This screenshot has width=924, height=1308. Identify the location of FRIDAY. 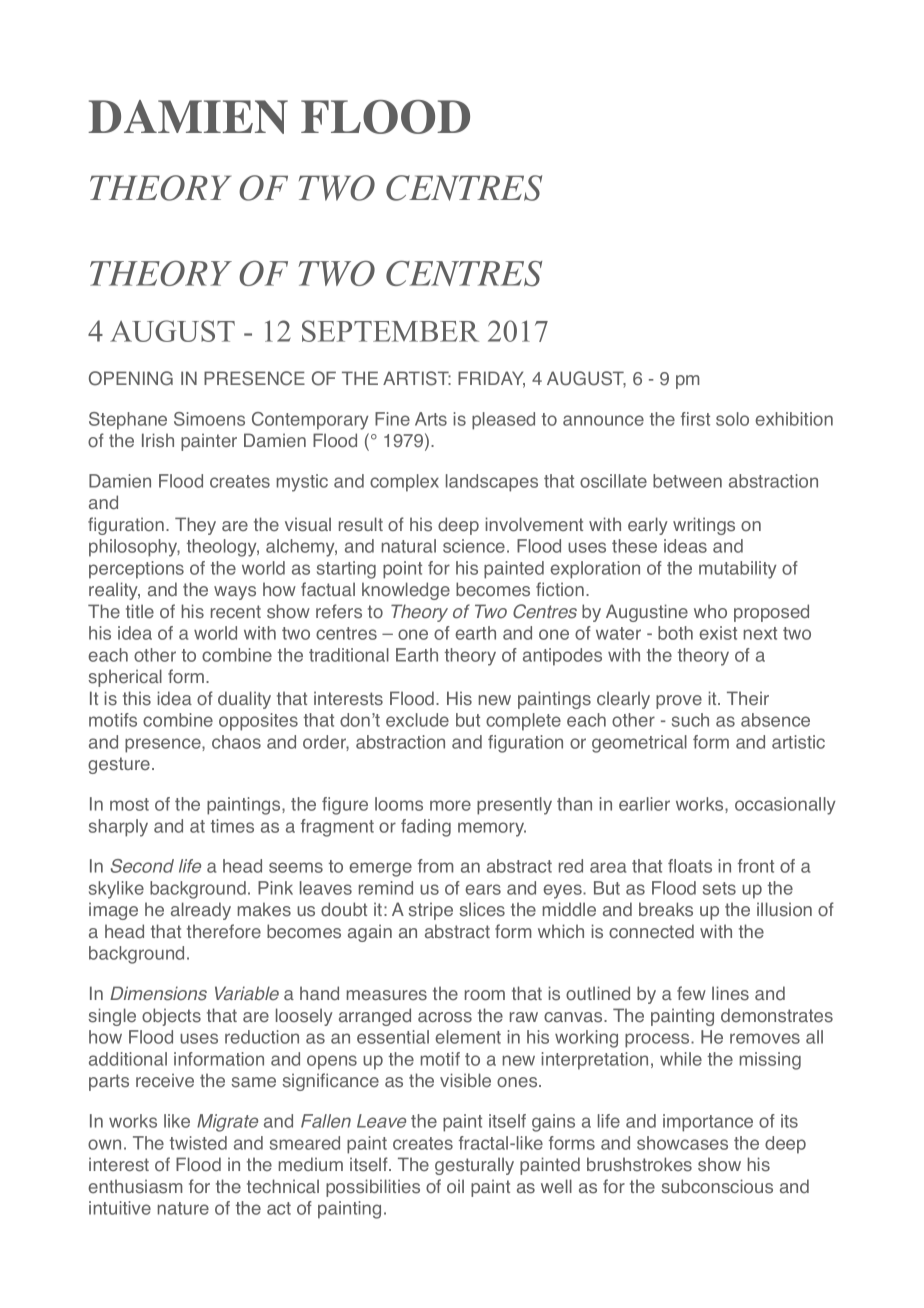
(491, 379).
